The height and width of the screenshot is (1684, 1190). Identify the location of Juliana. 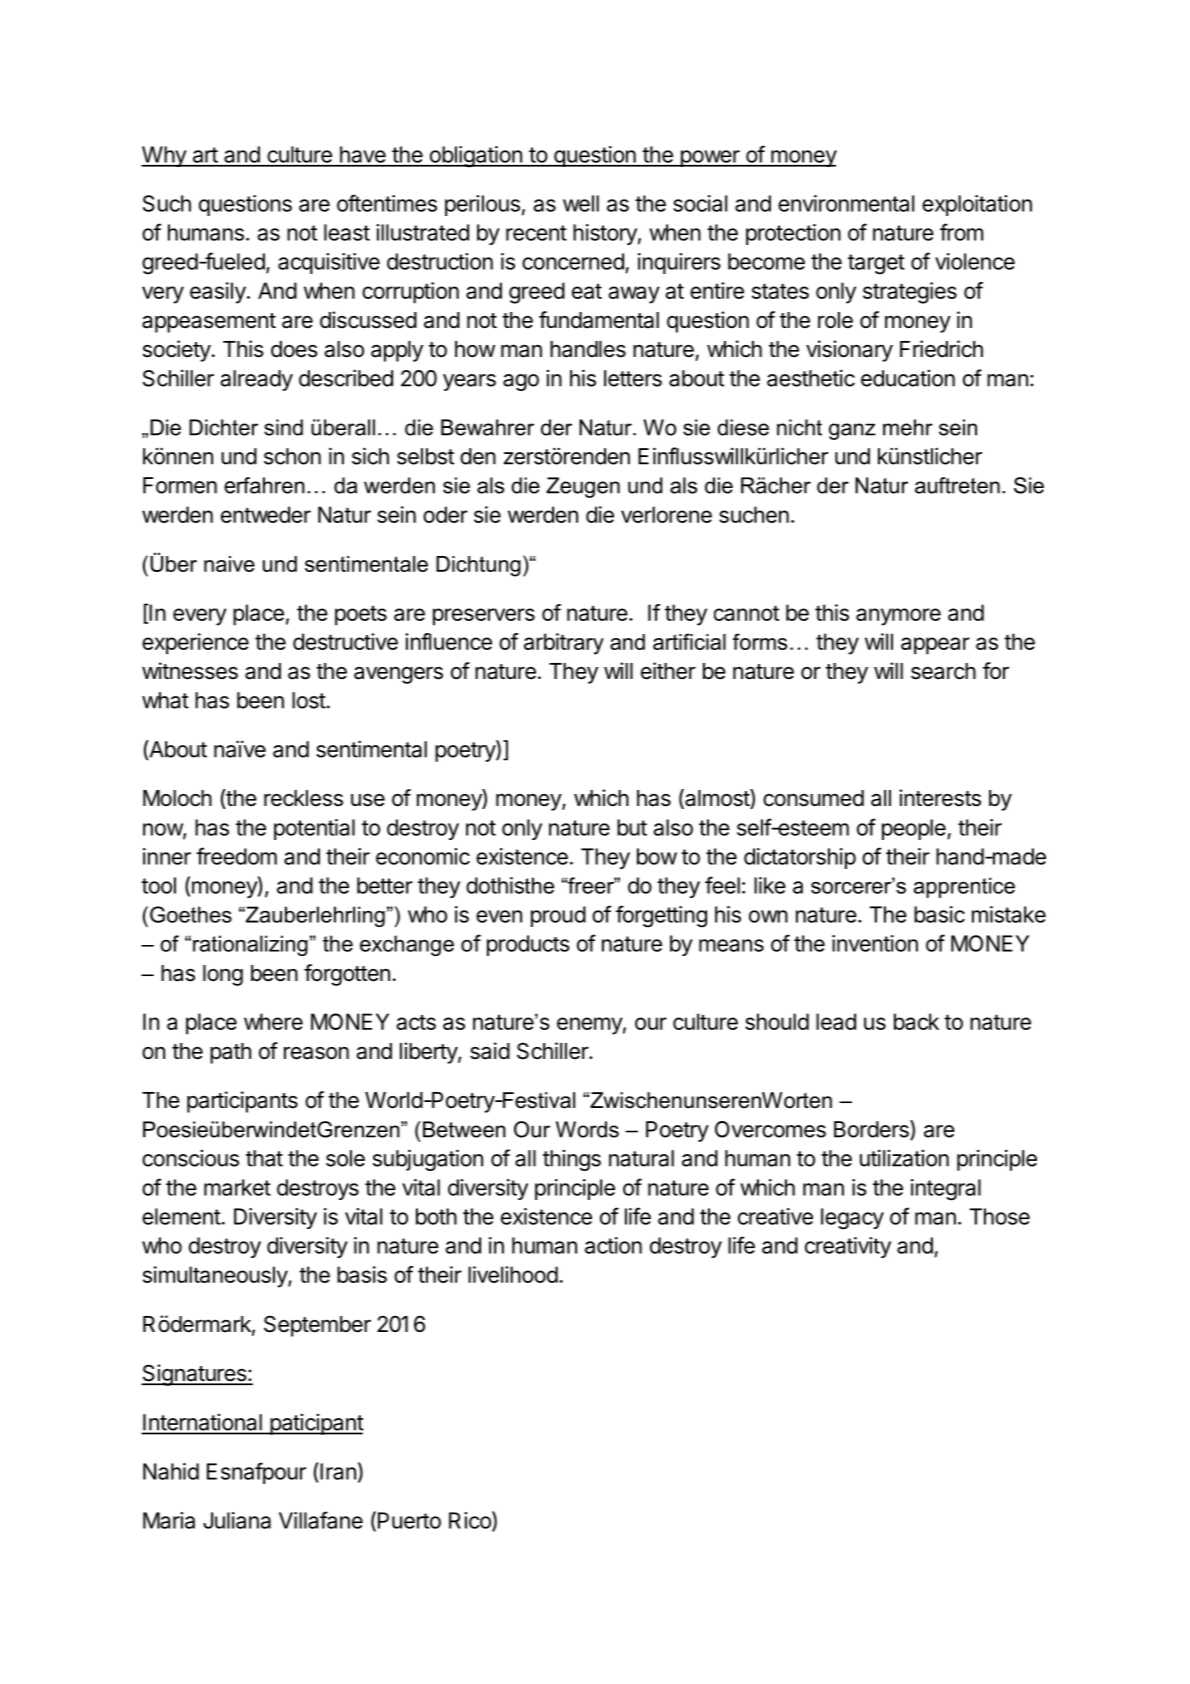
(237, 1520).
